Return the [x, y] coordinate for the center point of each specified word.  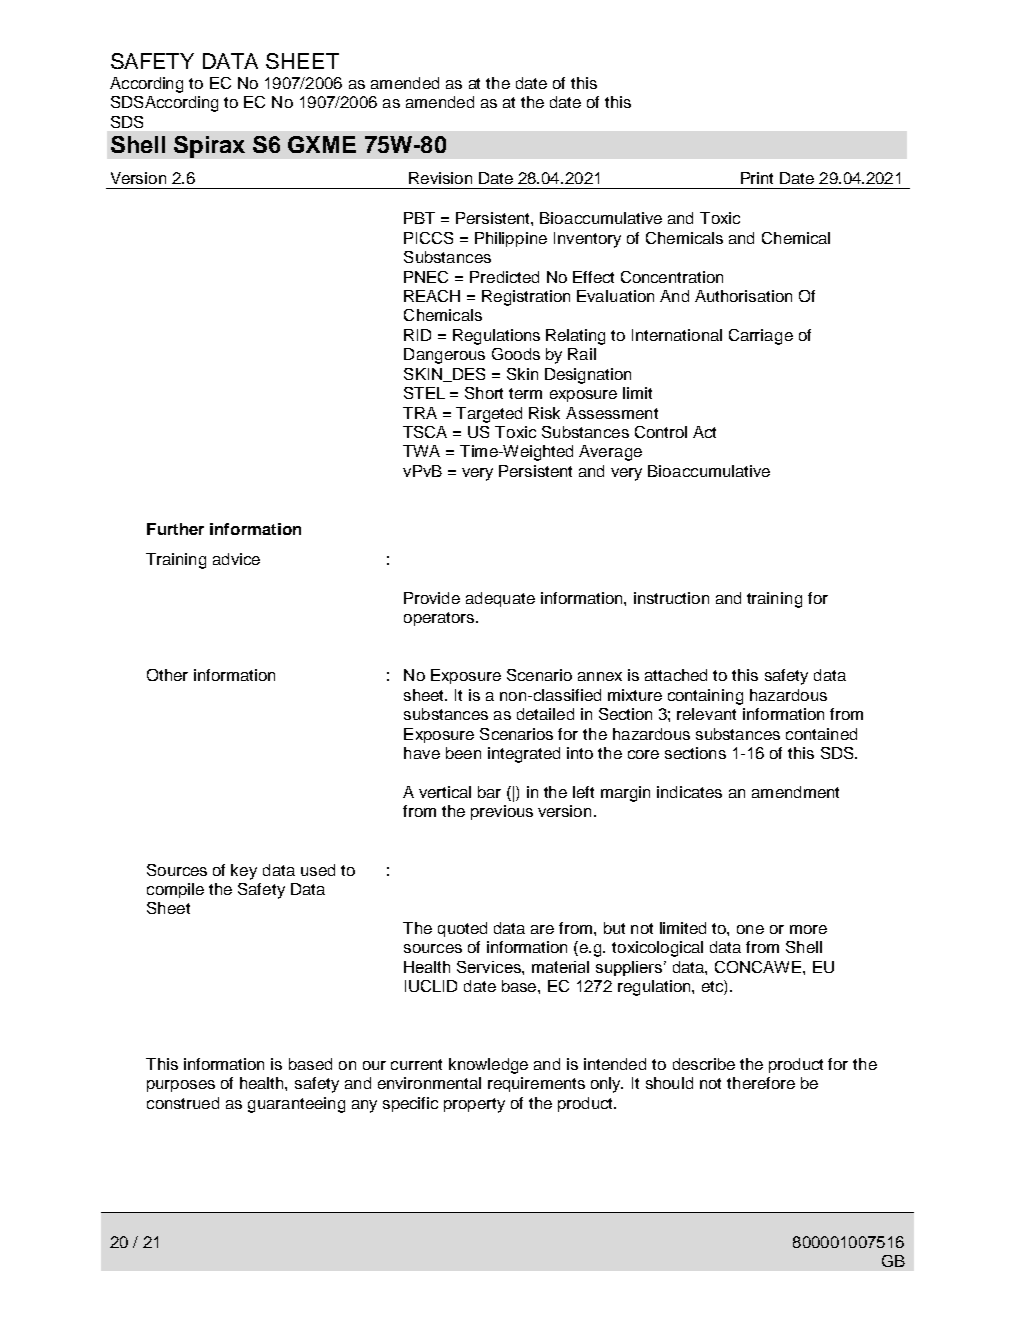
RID [417, 335]
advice [236, 559]
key [244, 872]
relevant [706, 714]
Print [757, 178]
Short [484, 393]
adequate [500, 599]
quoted [462, 929]
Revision [440, 178]
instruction [671, 598]
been [463, 753]
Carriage [761, 337]
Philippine [511, 239]
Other [167, 675]
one [750, 929]
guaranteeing [296, 1105]
